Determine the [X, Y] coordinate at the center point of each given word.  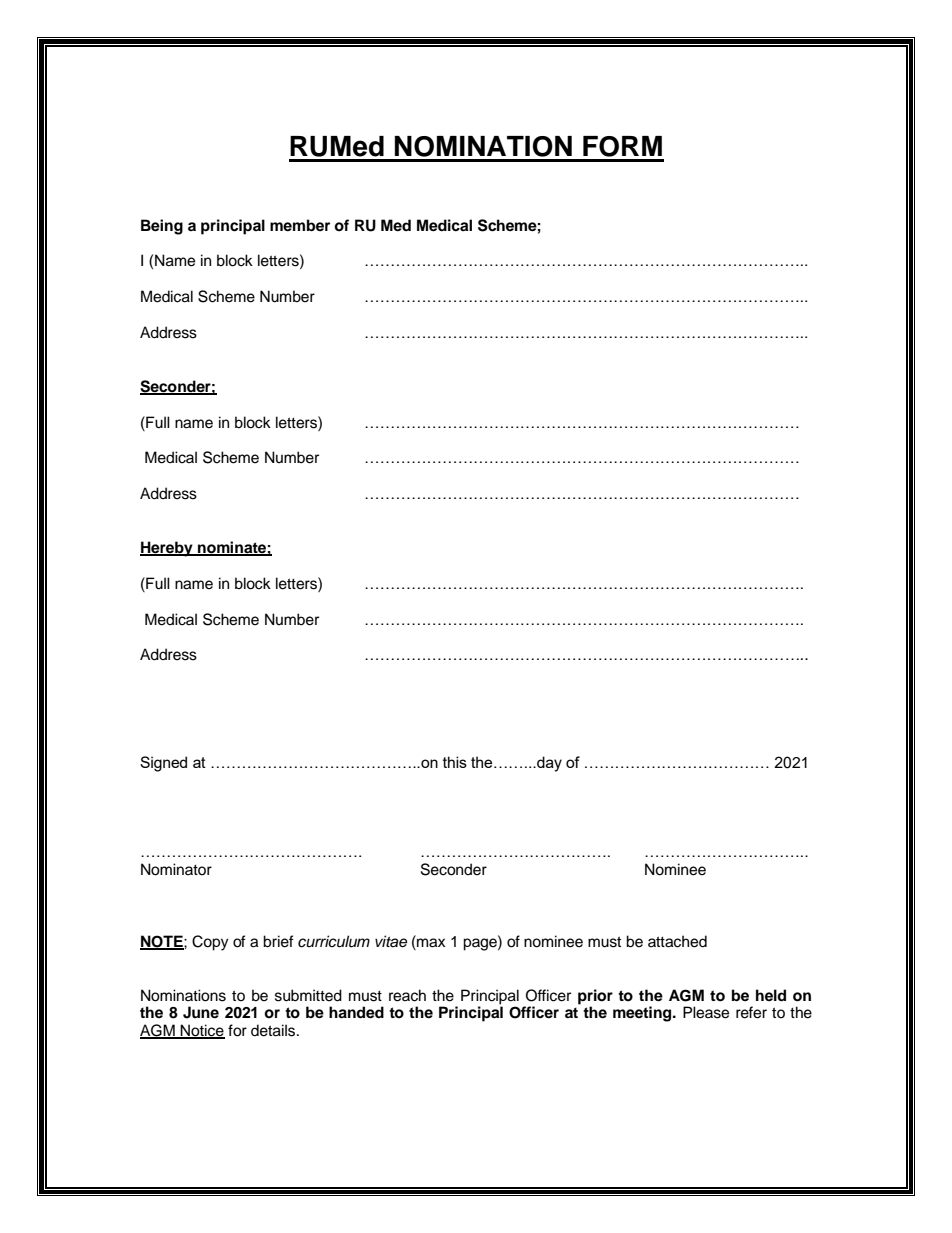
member [300, 225]
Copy [210, 943]
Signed [163, 764]
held [771, 995]
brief [278, 941]
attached [677, 941]
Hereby [167, 549]
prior [595, 997]
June [201, 1012]
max [430, 942]
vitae [391, 941]
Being [162, 227]
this [455, 762]
